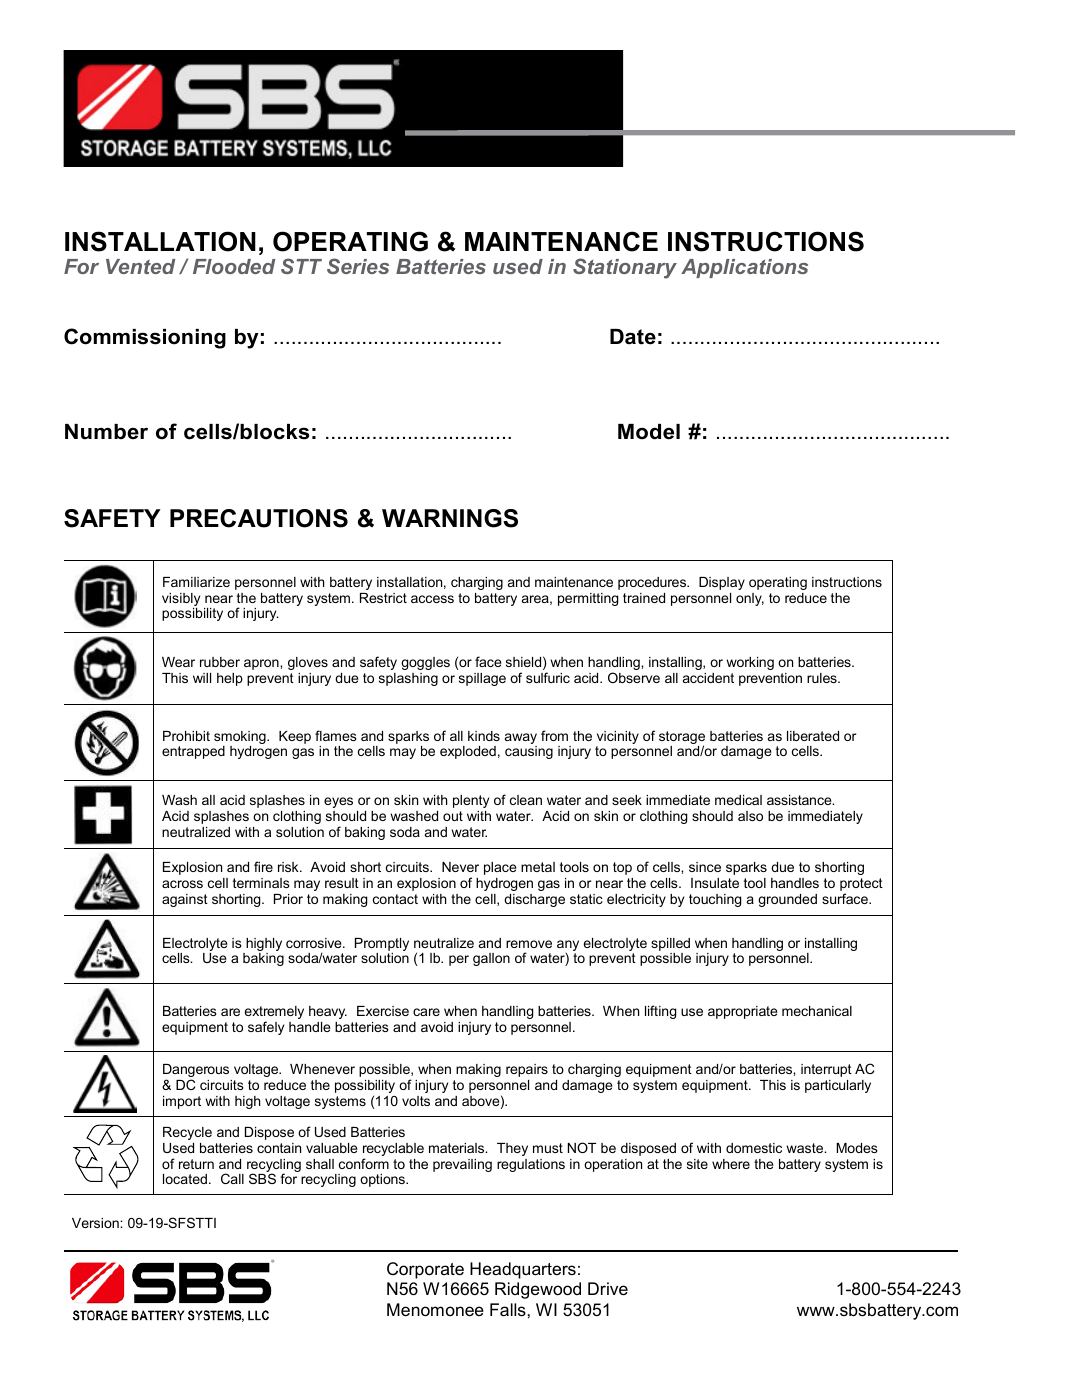 The width and height of the page is (1080, 1398). Describe the element at coordinates (358, 266) in the page. I see `Series` at that location.
